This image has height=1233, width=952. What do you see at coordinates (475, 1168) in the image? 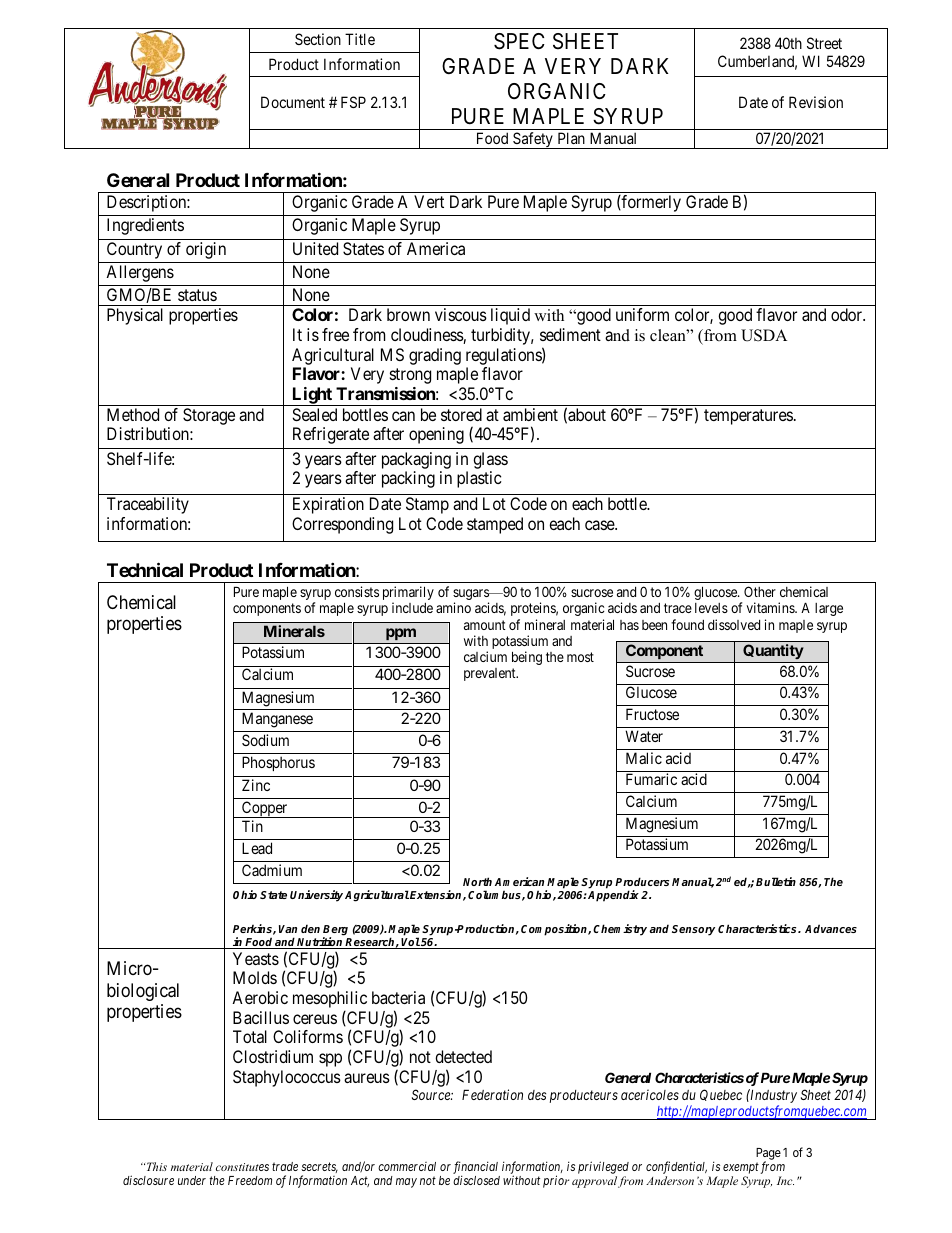
I see `financial` at bounding box center [475, 1168].
